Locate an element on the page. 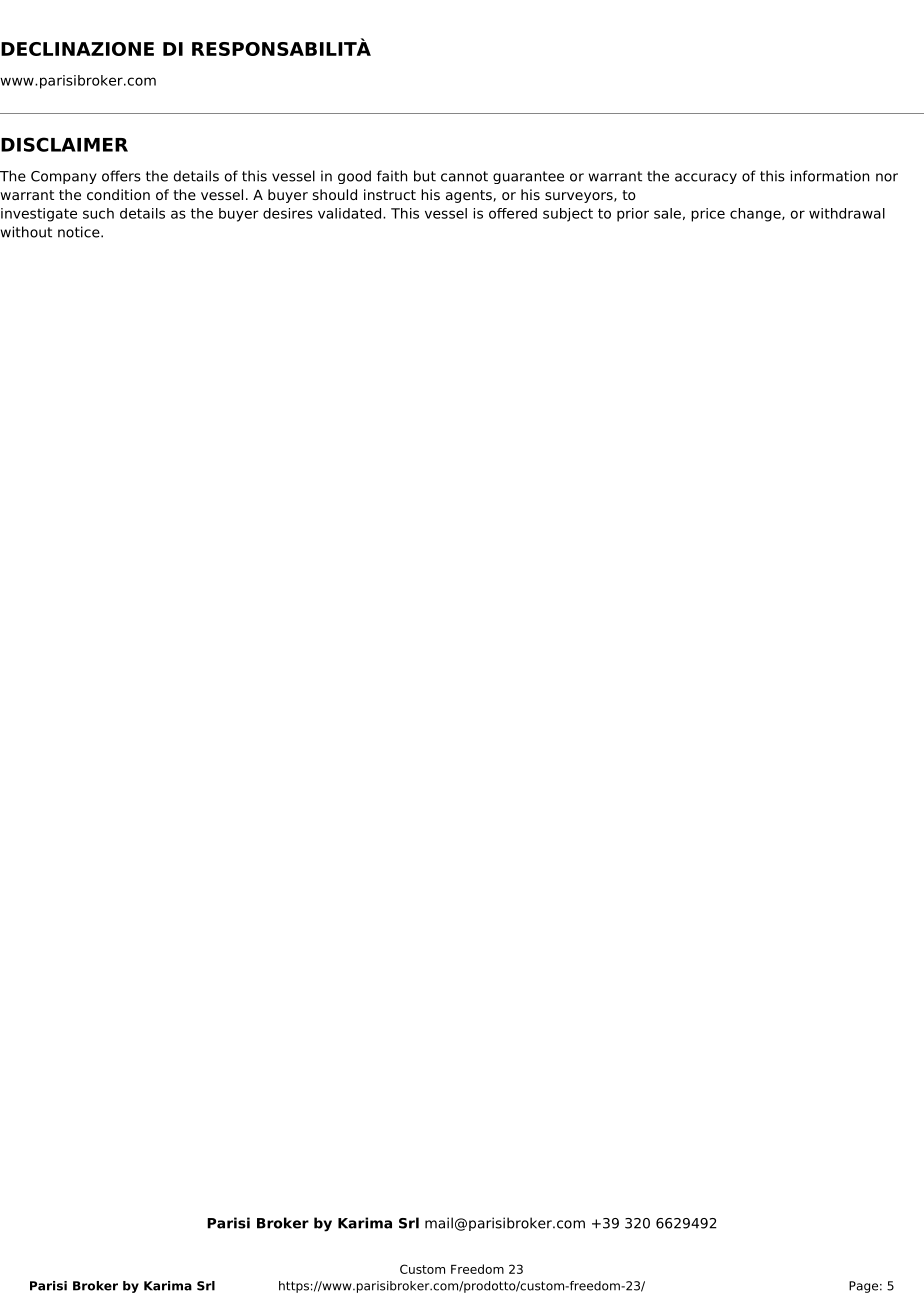  notice is located at coordinates (80, 232).
